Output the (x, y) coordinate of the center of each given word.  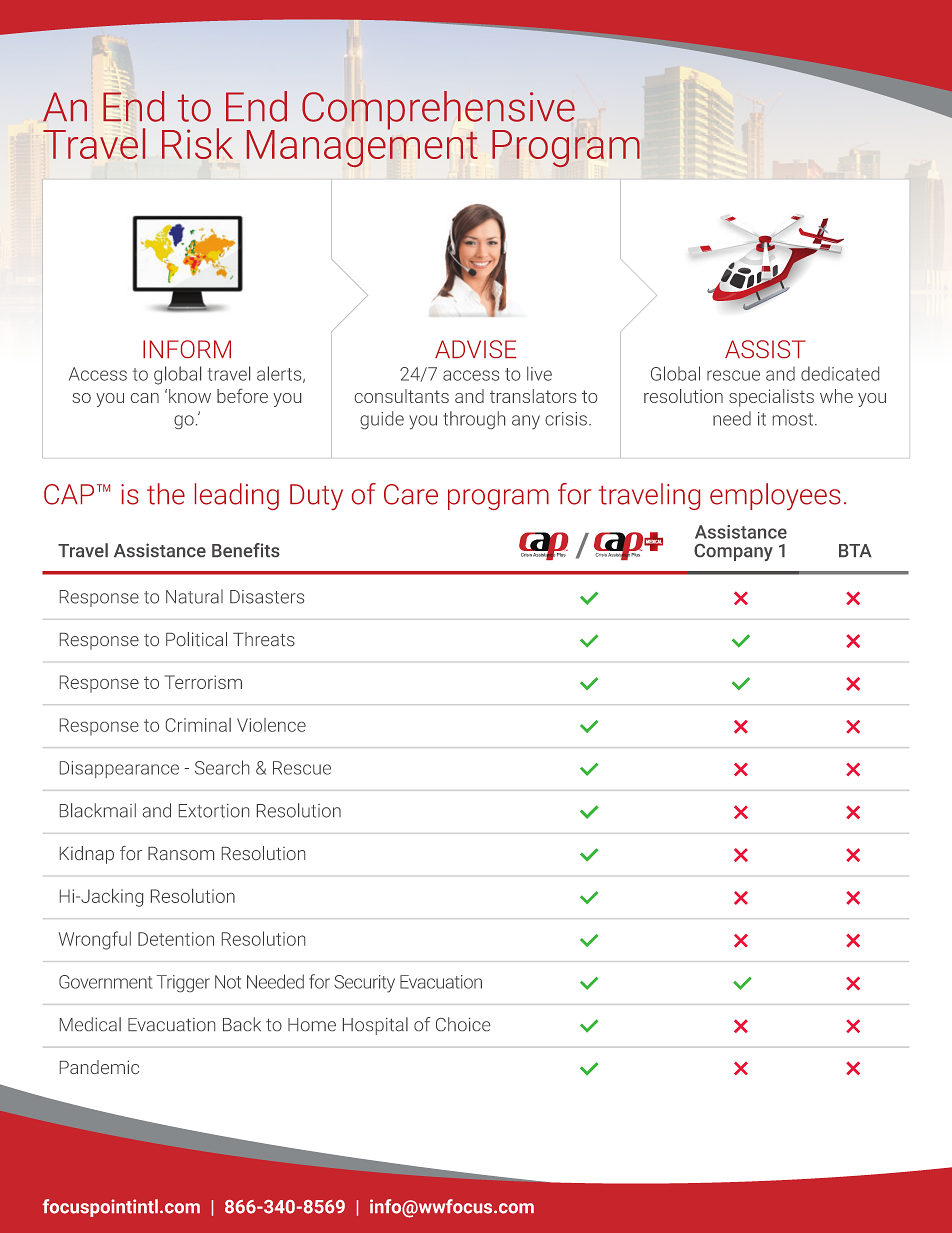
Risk (197, 143)
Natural (194, 596)
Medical (90, 1024)
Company (733, 552)
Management (362, 147)
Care (411, 494)
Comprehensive (438, 111)
